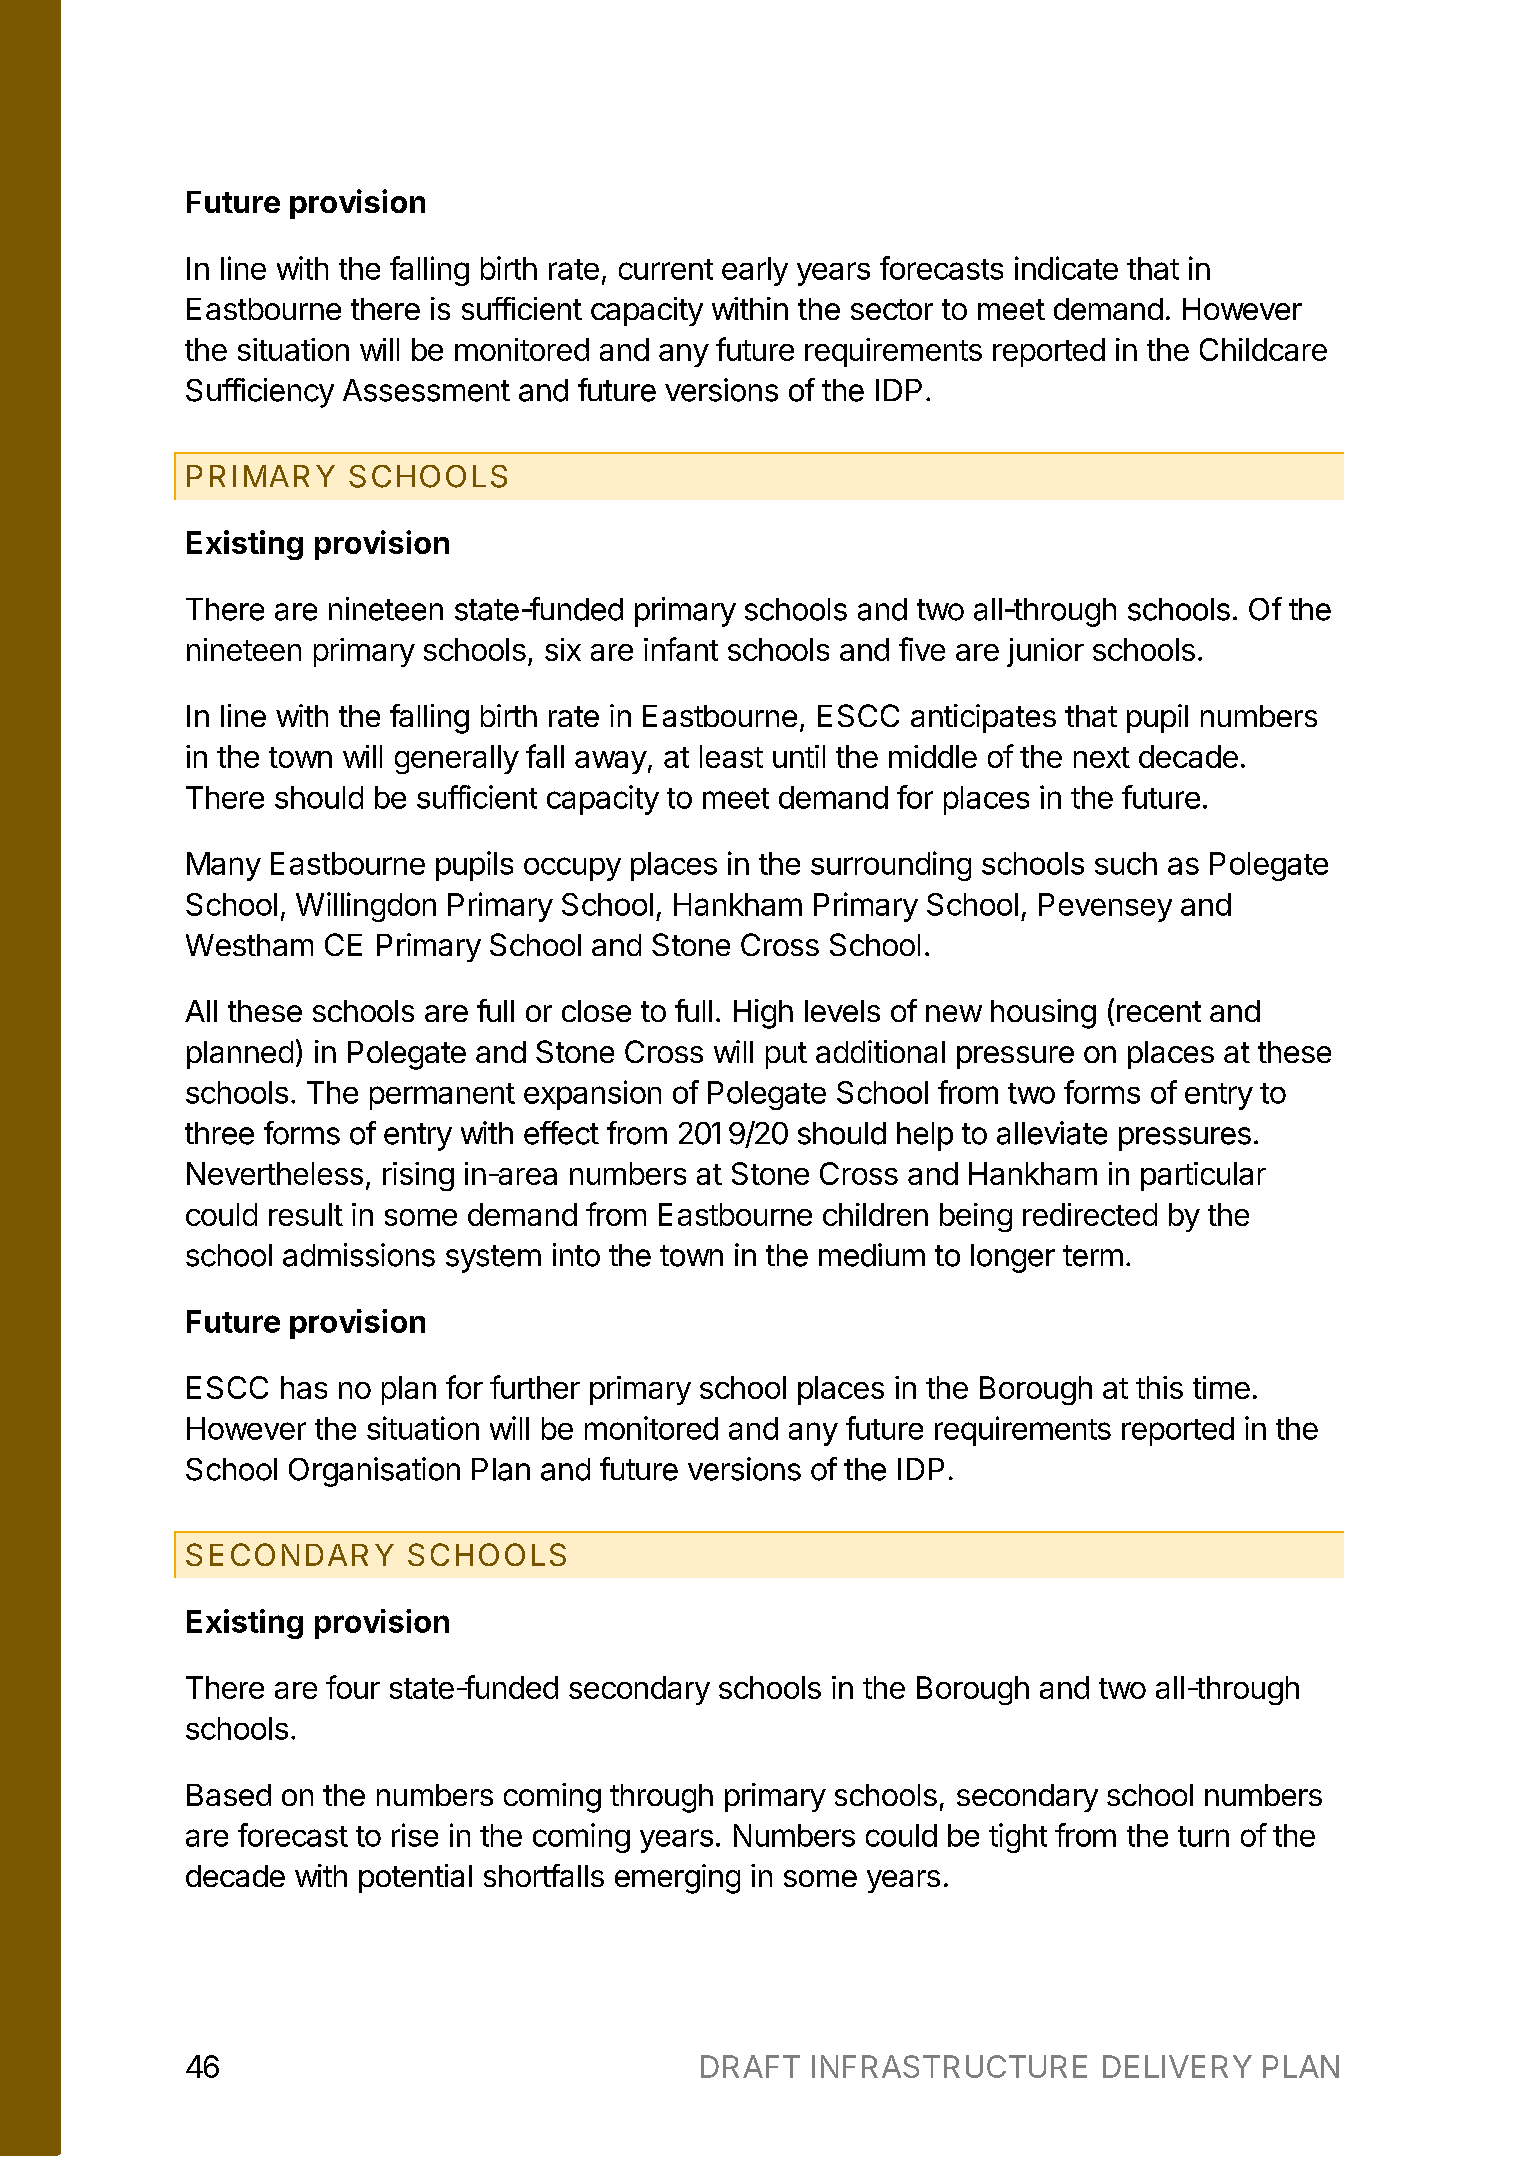  What do you see at coordinates (415, 1878) in the screenshot?
I see `potential` at bounding box center [415, 1878].
